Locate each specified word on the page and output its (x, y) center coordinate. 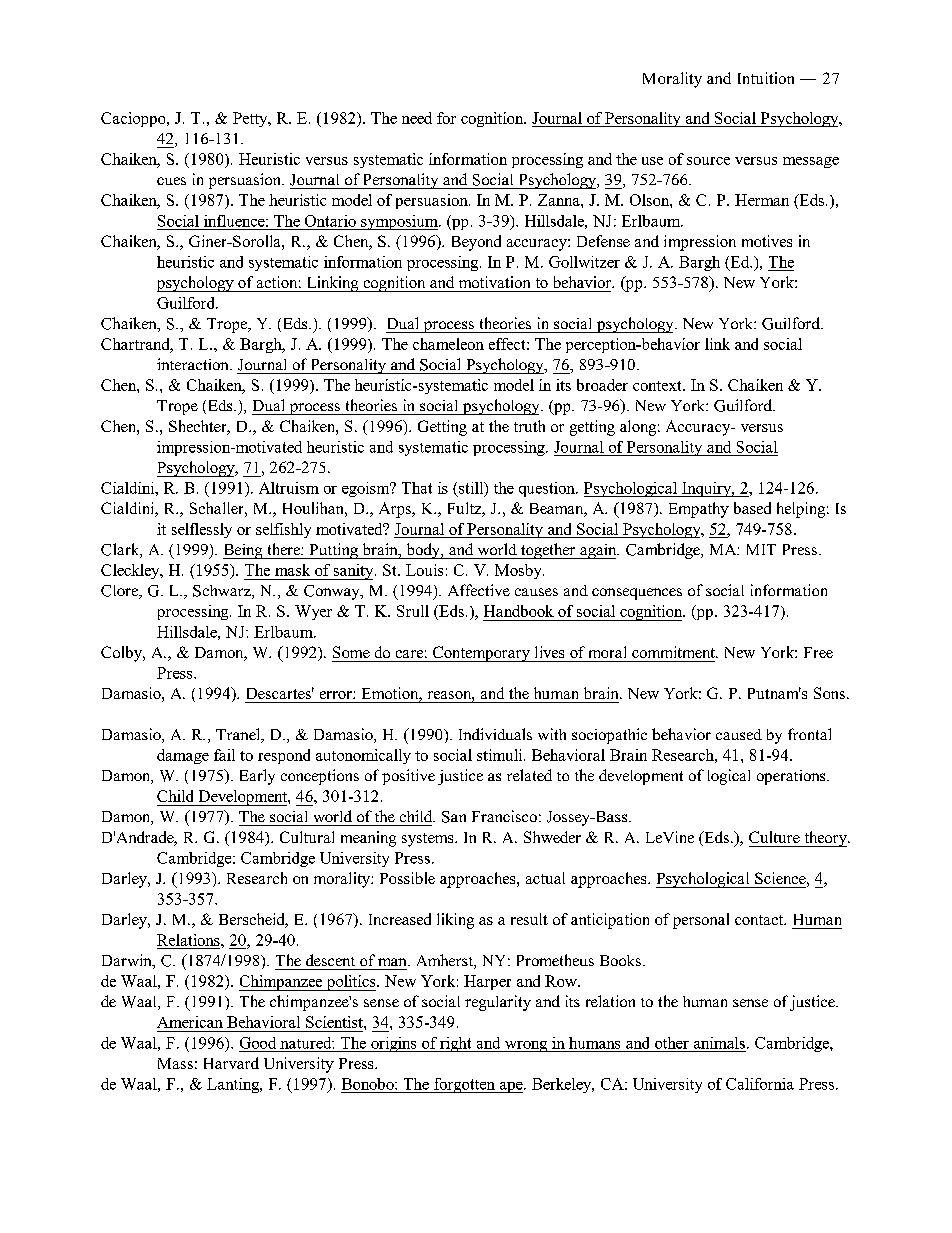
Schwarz (223, 592)
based (752, 508)
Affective (479, 590)
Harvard (231, 1063)
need (417, 118)
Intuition (766, 78)
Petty (251, 119)
